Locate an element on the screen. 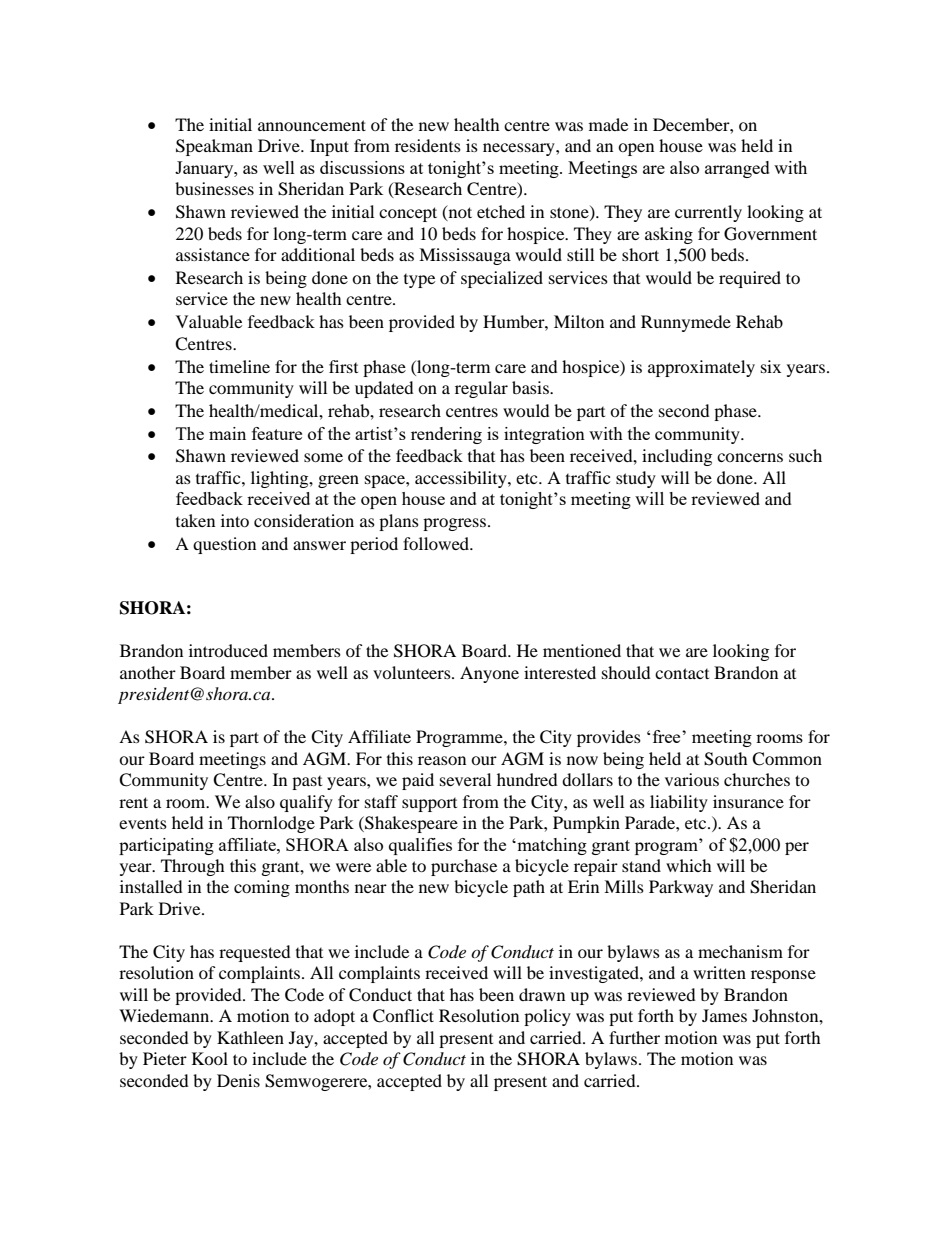  introduced is located at coordinates (228, 650).
